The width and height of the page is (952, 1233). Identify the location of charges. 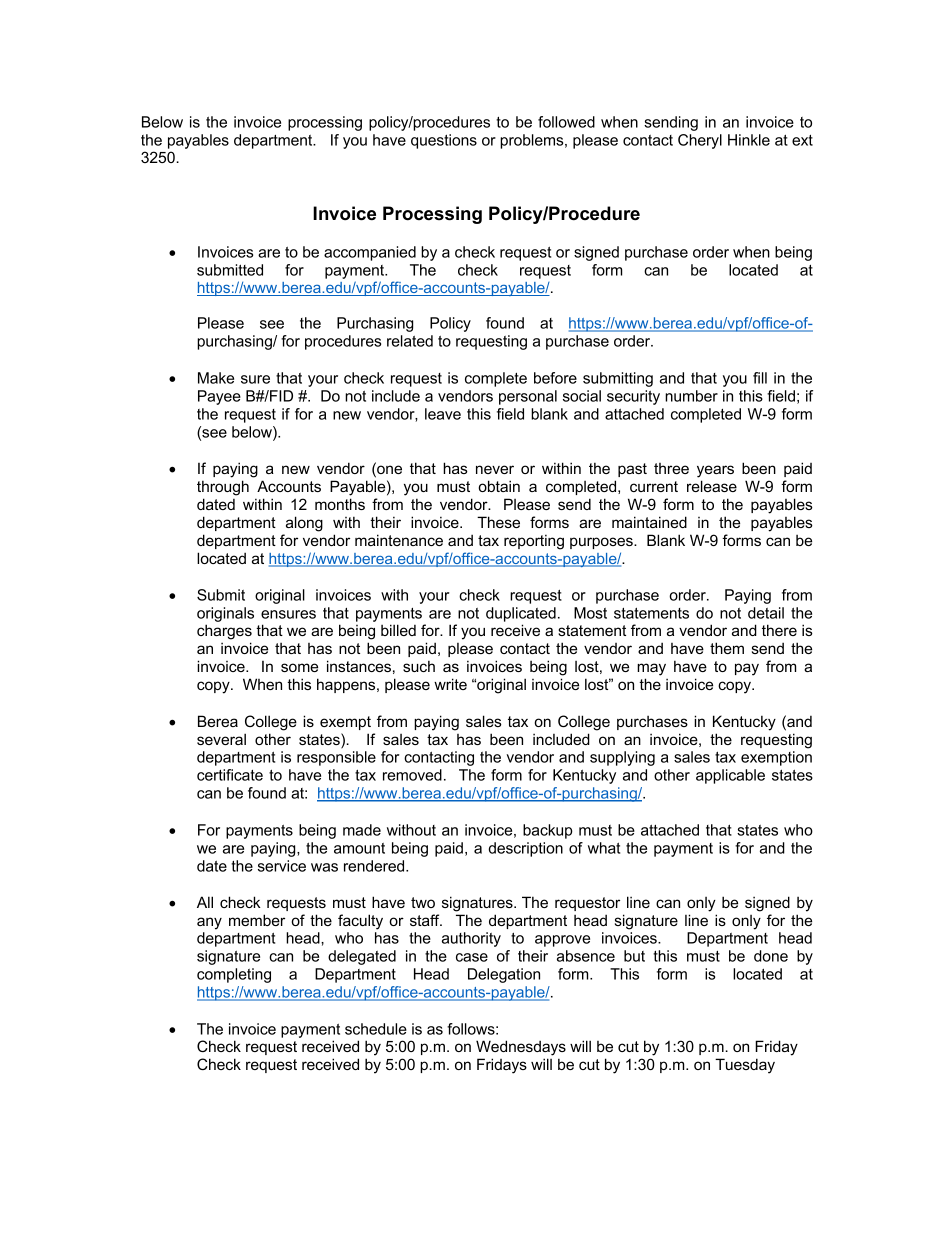
(224, 632).
